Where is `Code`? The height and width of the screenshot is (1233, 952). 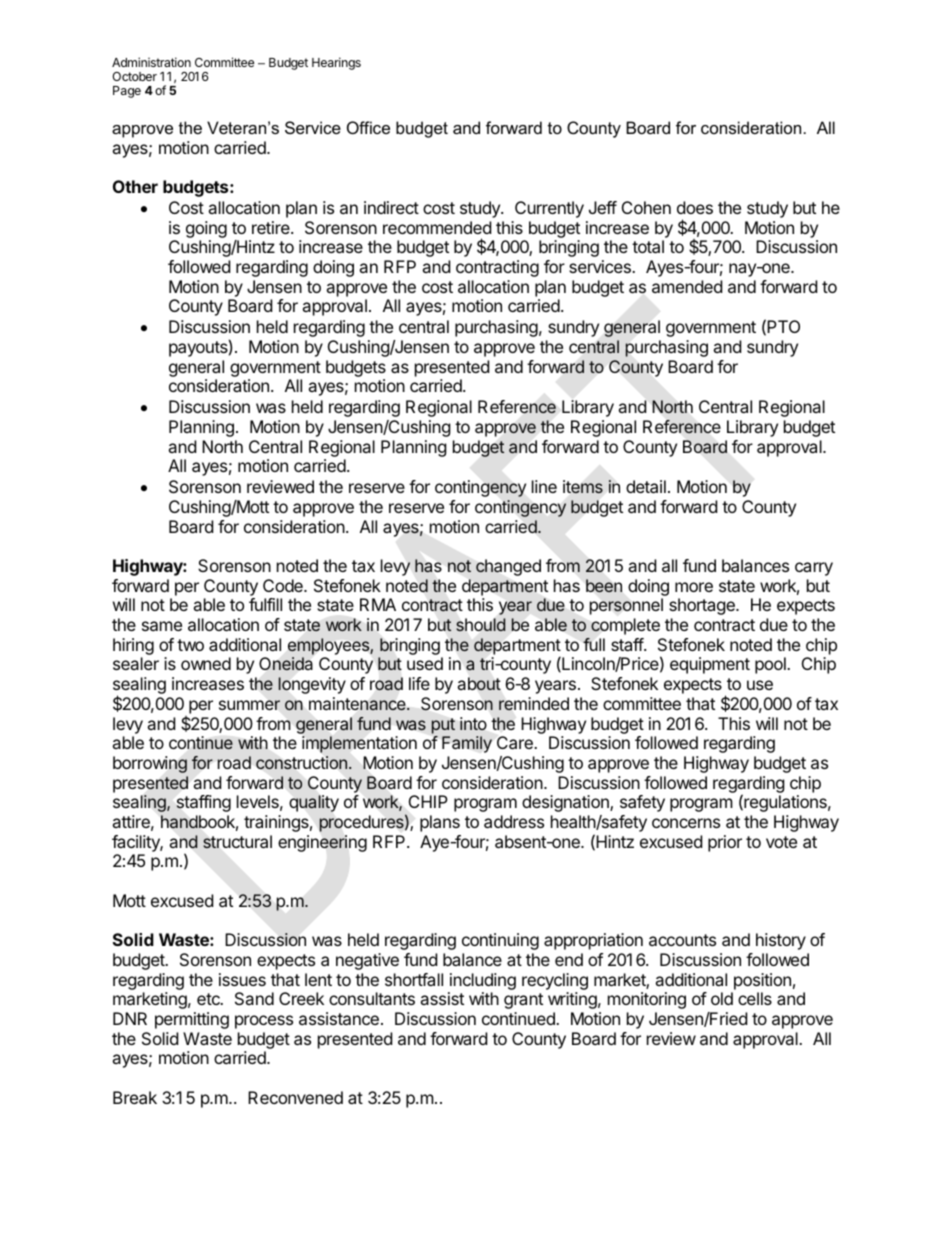 Code is located at coordinates (284, 585).
